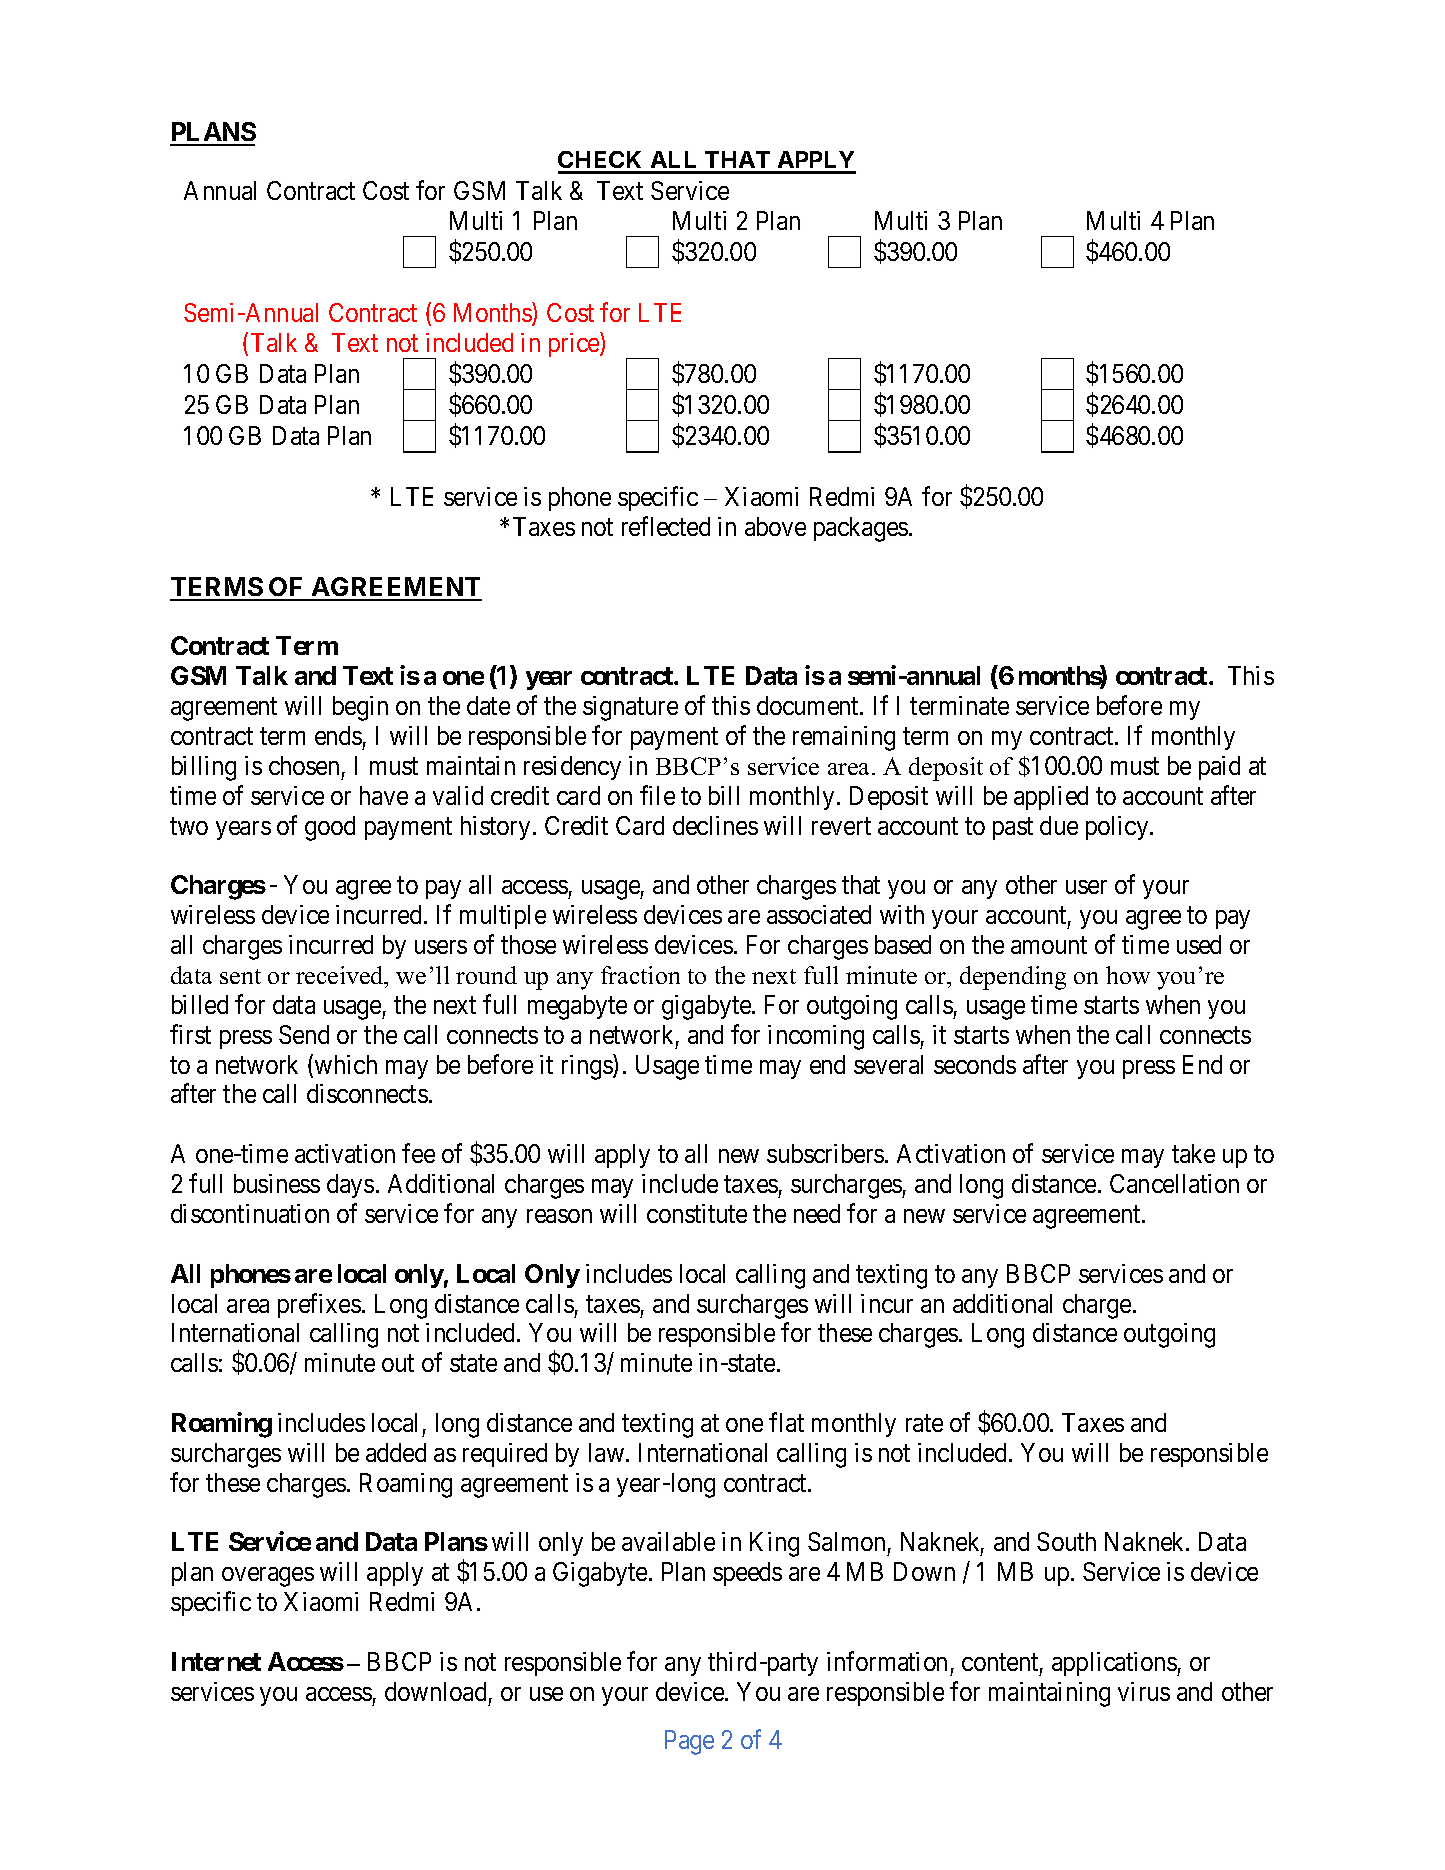 This screenshot has width=1445, height=1870. What do you see at coordinates (1174, 1183) in the screenshot?
I see `Cancellation` at bounding box center [1174, 1183].
